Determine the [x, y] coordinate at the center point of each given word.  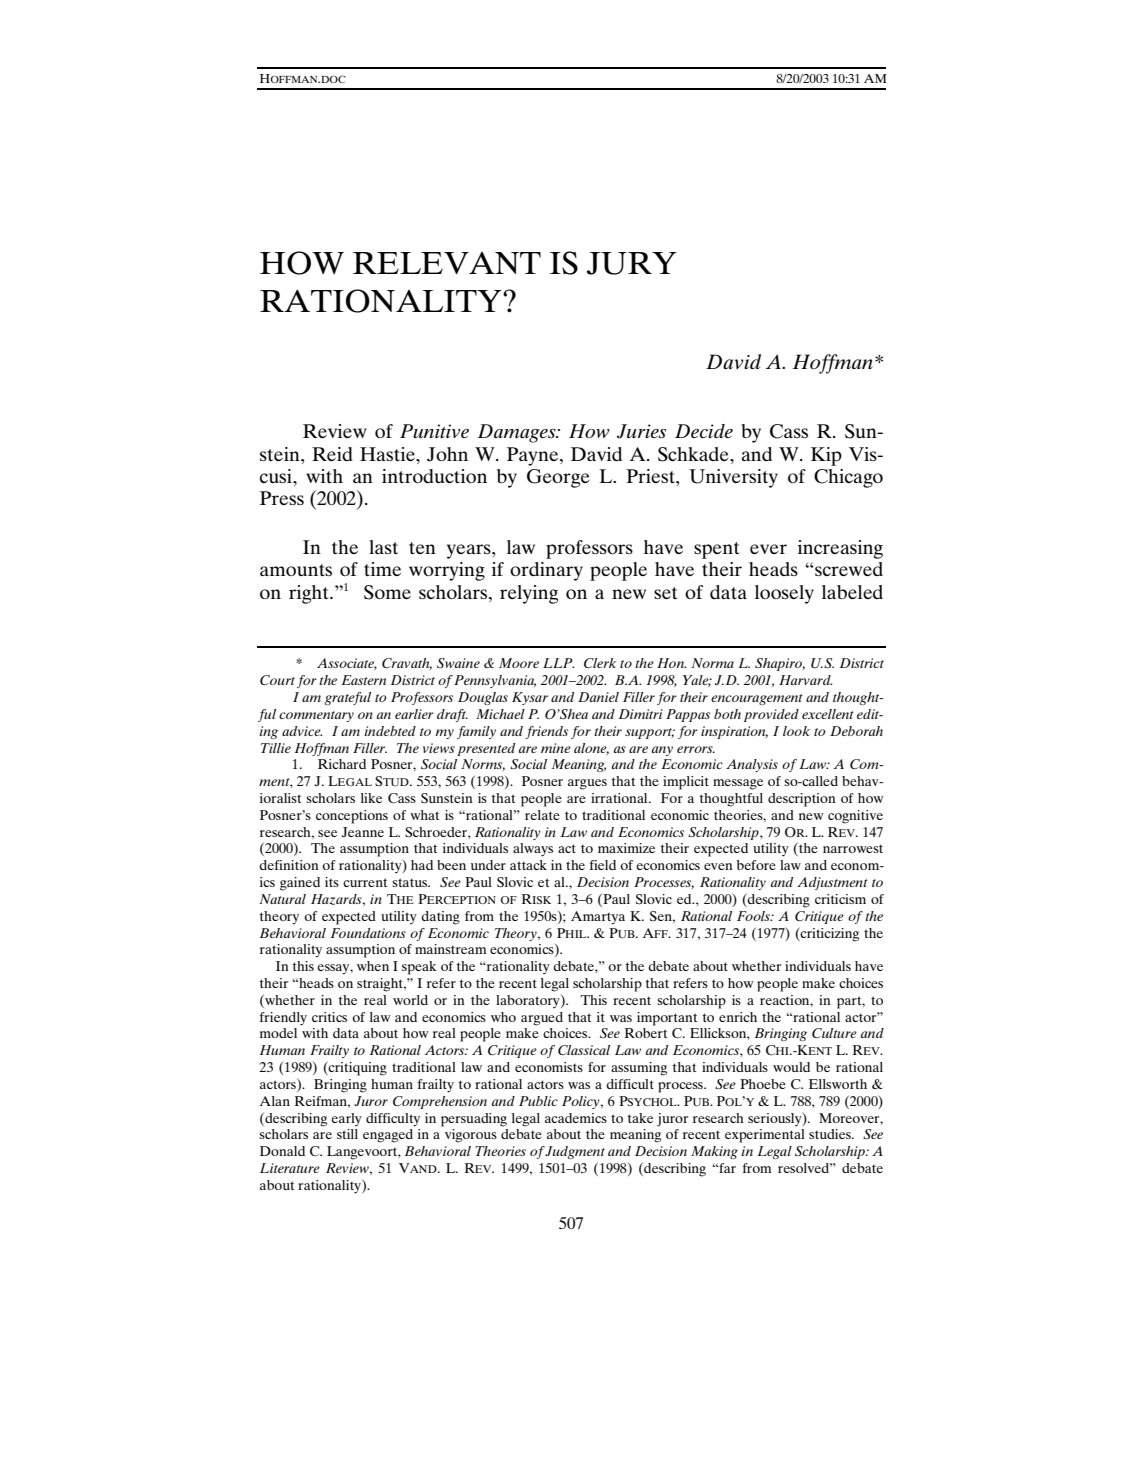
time [382, 569]
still [347, 1134]
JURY [632, 263]
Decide [704, 431]
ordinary [546, 571]
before [756, 865]
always [533, 850]
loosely [784, 594]
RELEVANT [447, 263]
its [332, 882]
